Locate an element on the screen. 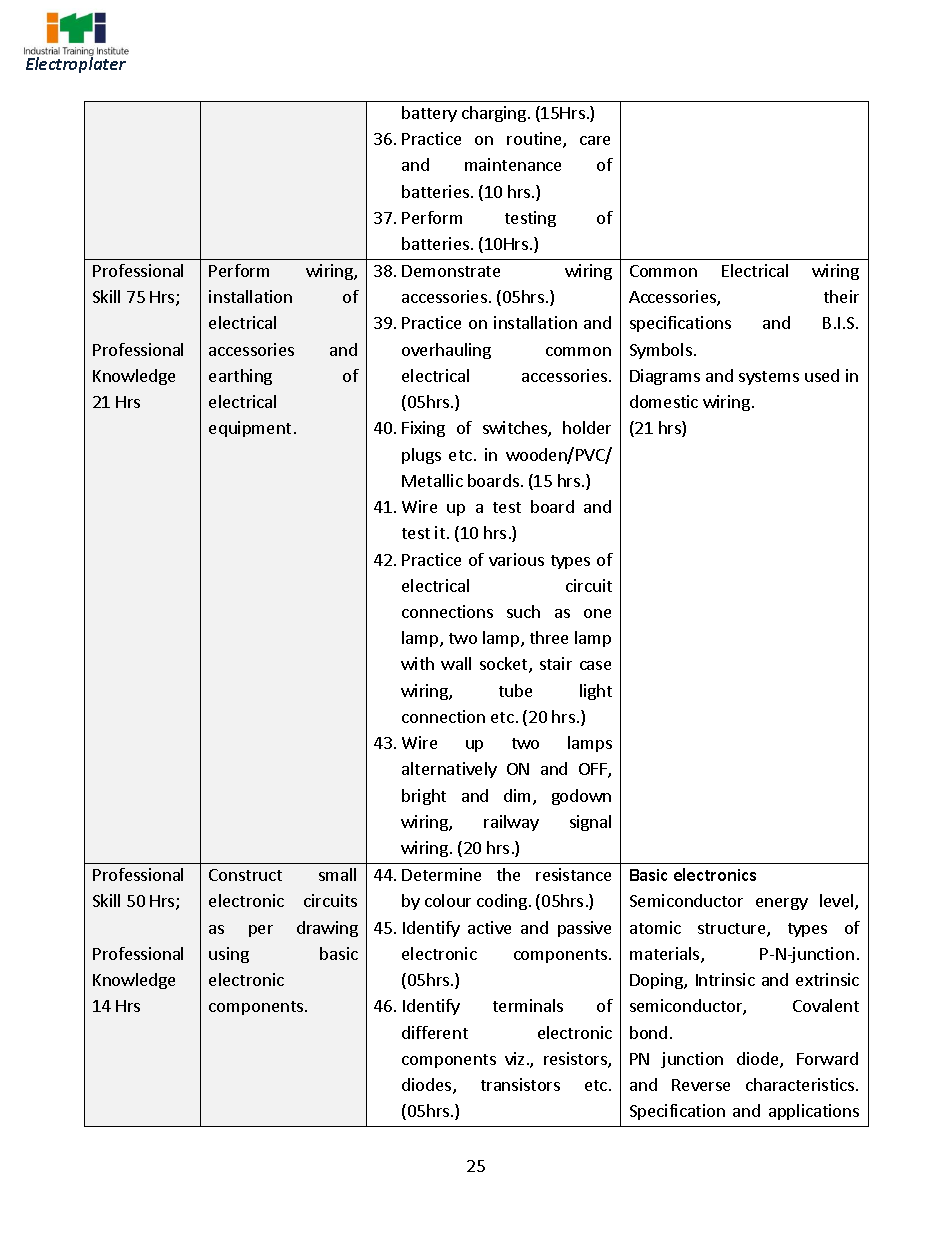 This screenshot has height=1233, width=952. dim is located at coordinates (519, 797).
